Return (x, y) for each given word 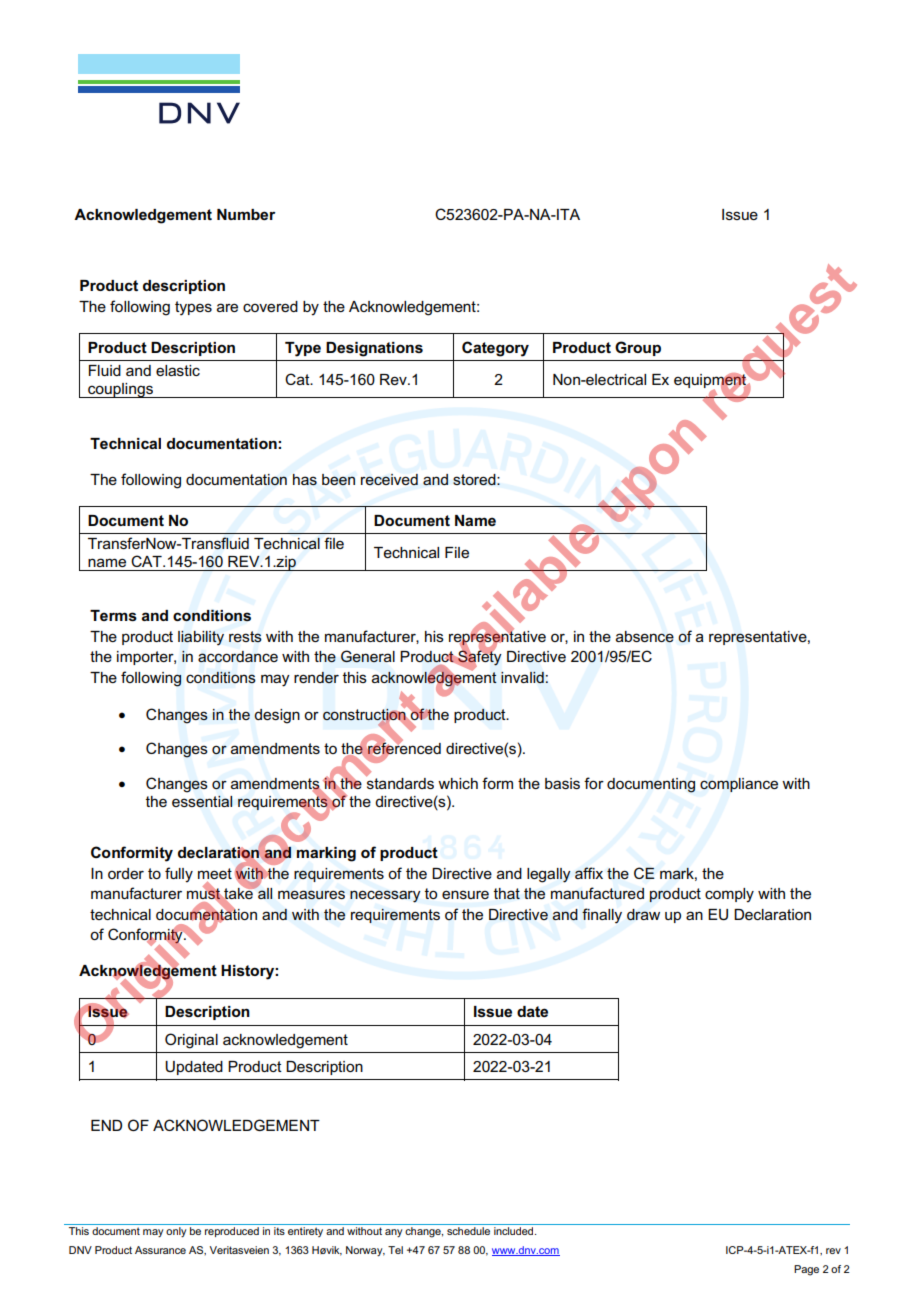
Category (495, 349)
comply (729, 895)
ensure (465, 894)
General (368, 656)
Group (638, 348)
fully (179, 875)
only (176, 1232)
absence (645, 637)
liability (201, 638)
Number (246, 214)
